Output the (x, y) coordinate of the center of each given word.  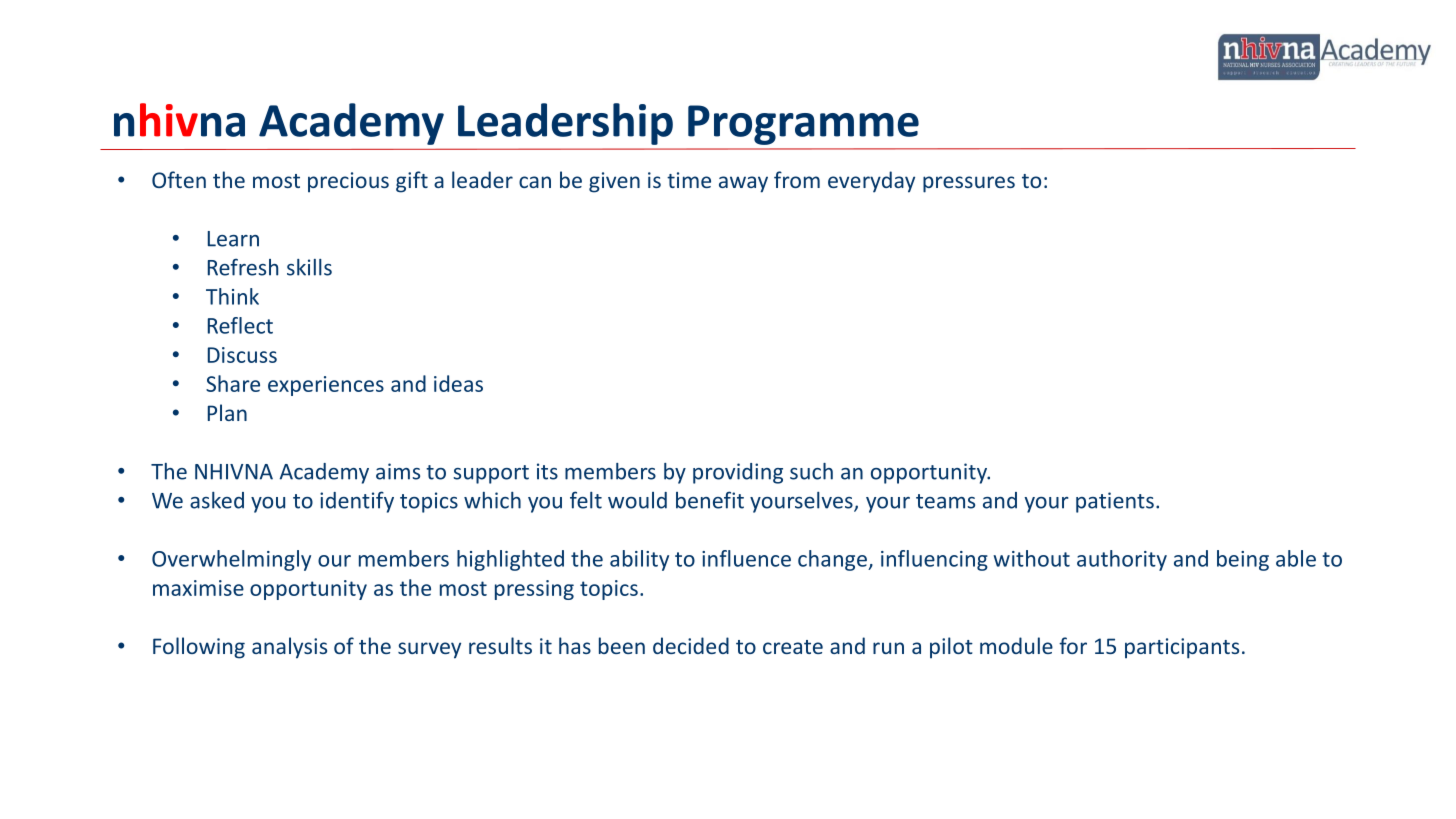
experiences (326, 386)
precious (348, 182)
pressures (969, 184)
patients (1115, 502)
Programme (803, 125)
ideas (458, 383)
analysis (289, 648)
